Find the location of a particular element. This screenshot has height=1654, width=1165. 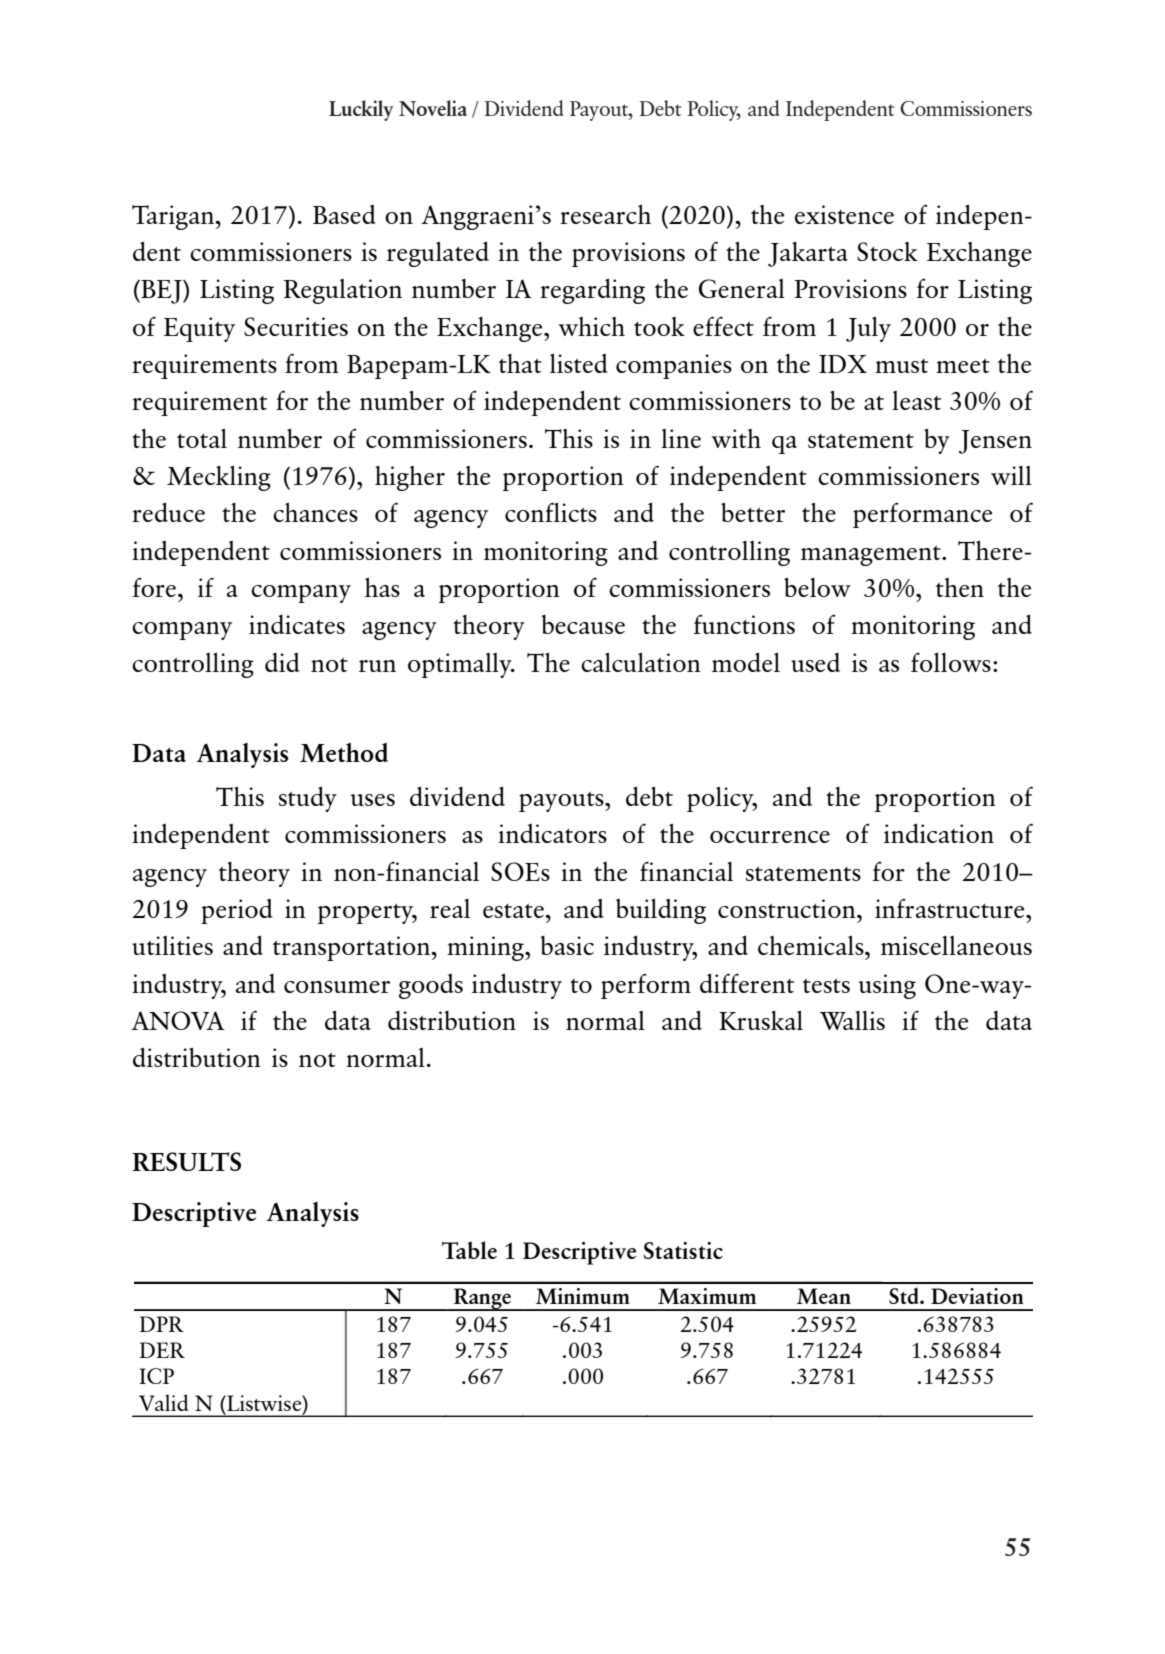

period is located at coordinates (237, 911).
